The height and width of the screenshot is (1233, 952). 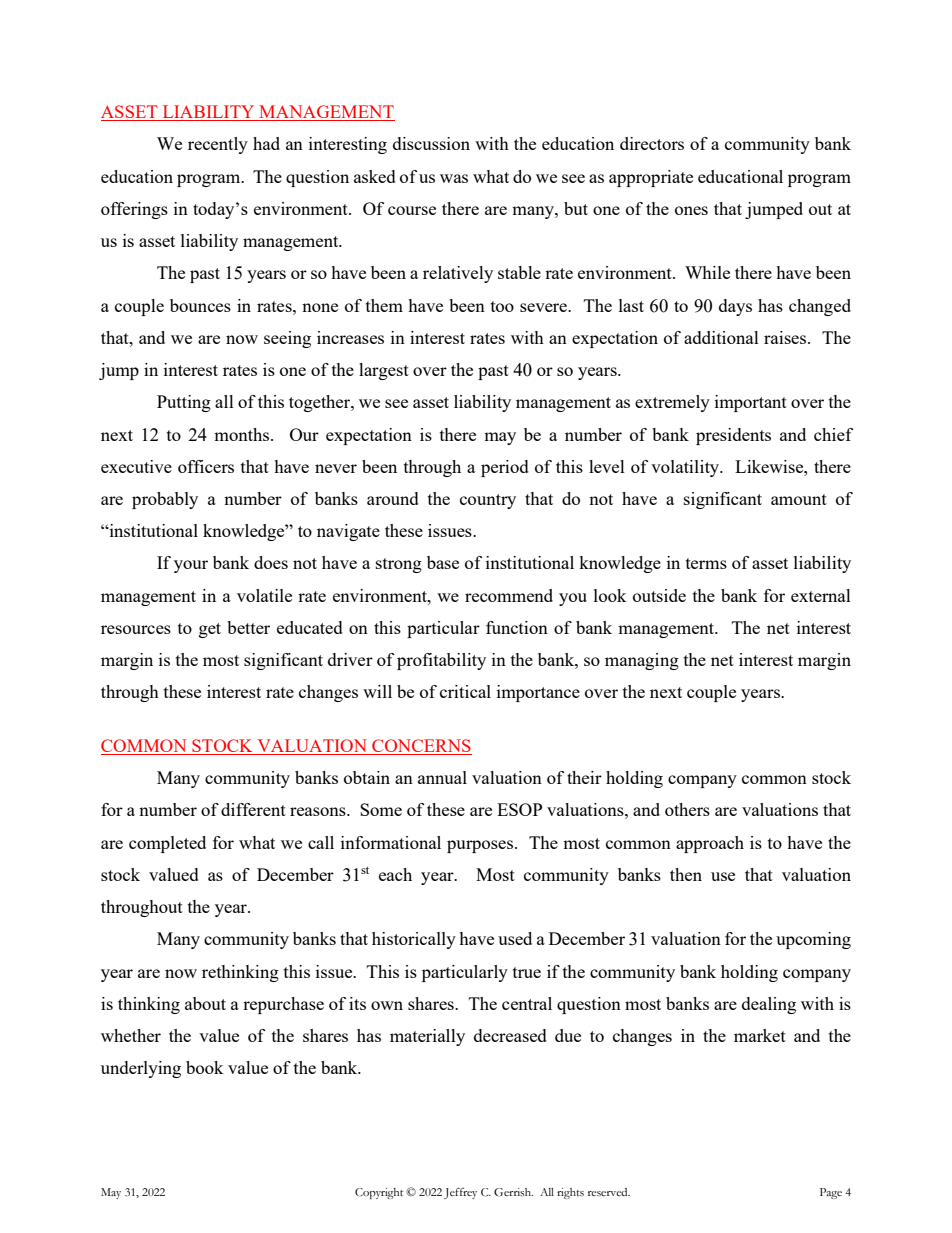 What do you see at coordinates (687, 809) in the screenshot?
I see `others` at bounding box center [687, 809].
